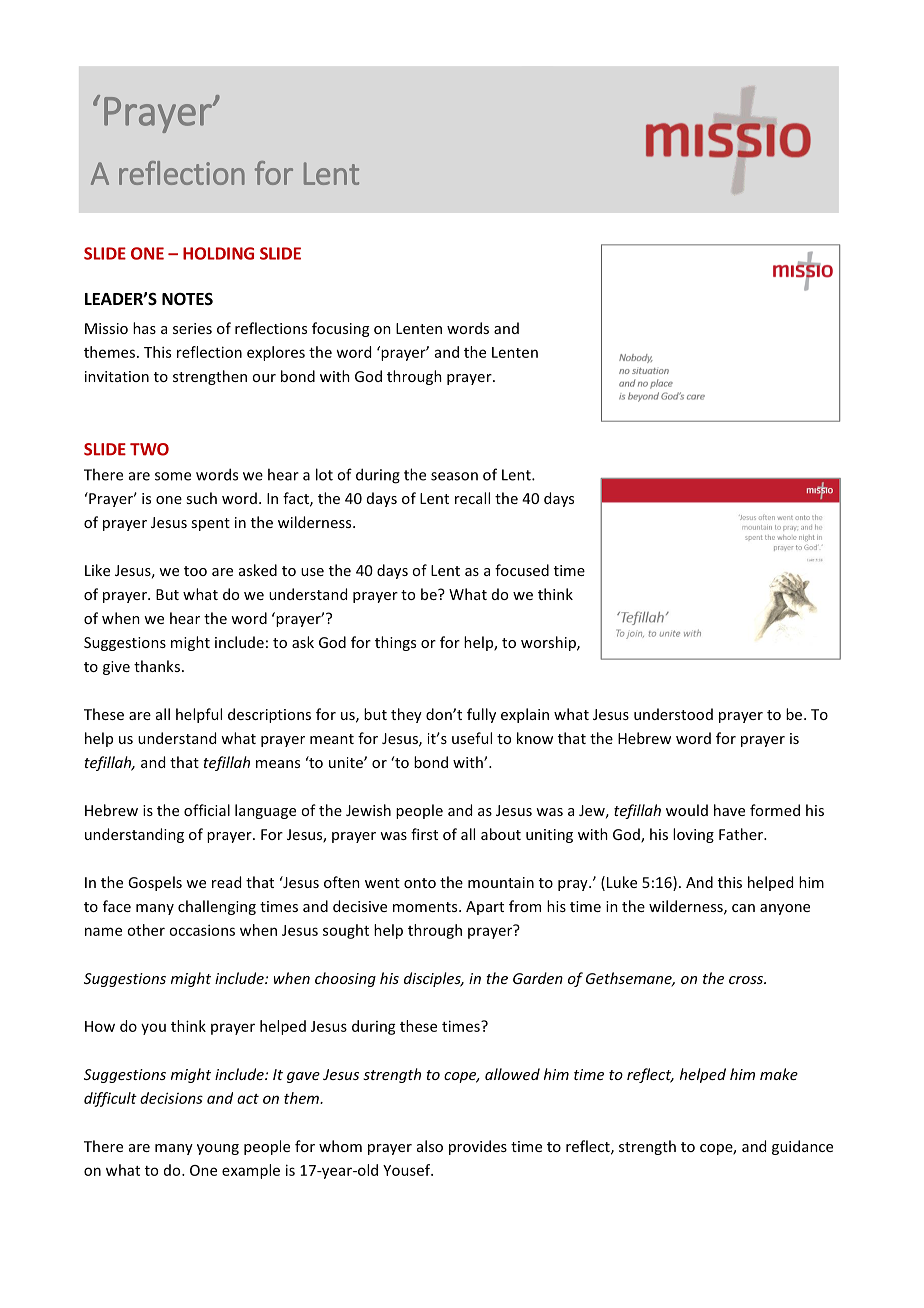 This image has width=924, height=1308. What do you see at coordinates (454, 476) in the image?
I see `season` at bounding box center [454, 476].
